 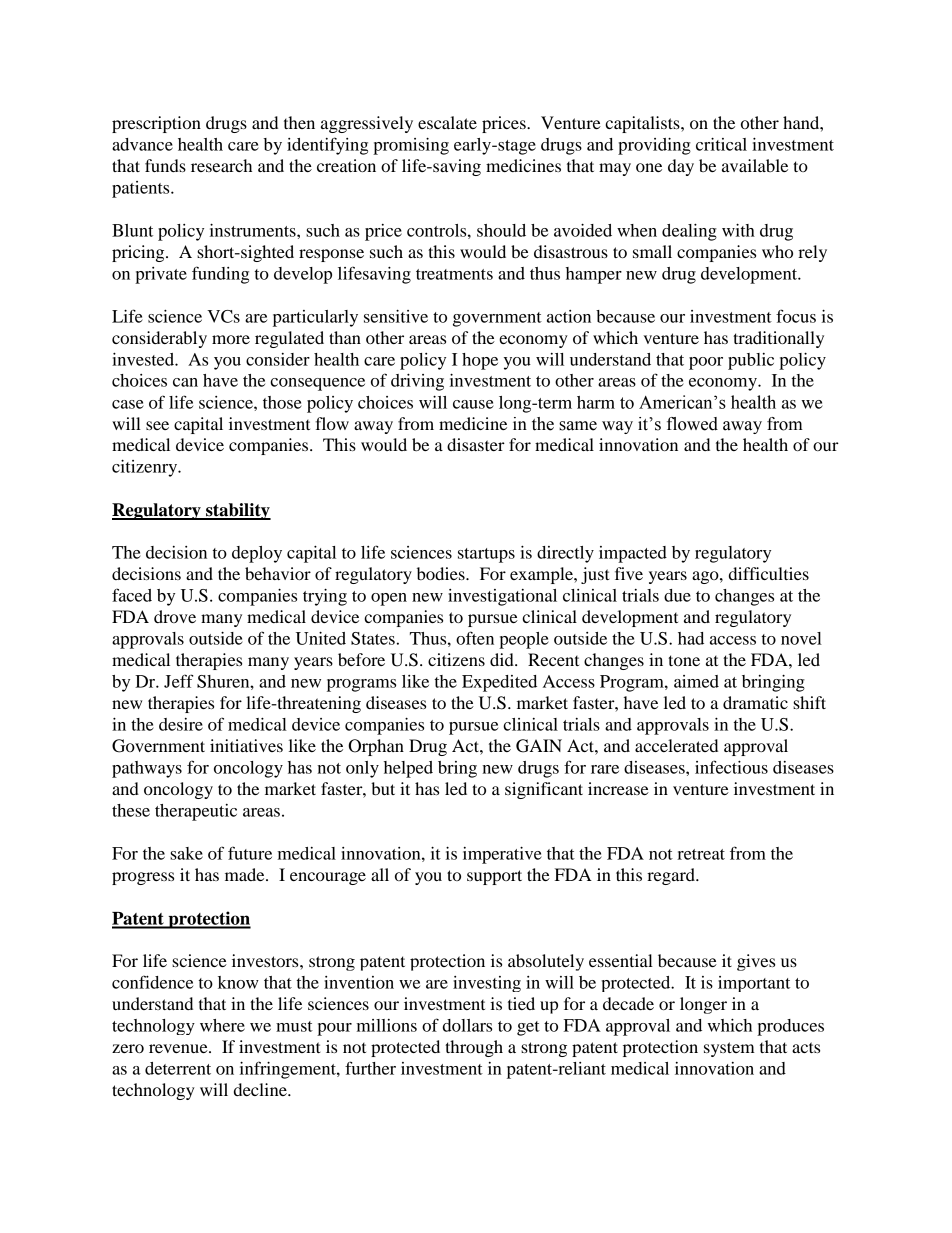 What do you see at coordinates (729, 1049) in the screenshot?
I see `system` at bounding box center [729, 1049].
